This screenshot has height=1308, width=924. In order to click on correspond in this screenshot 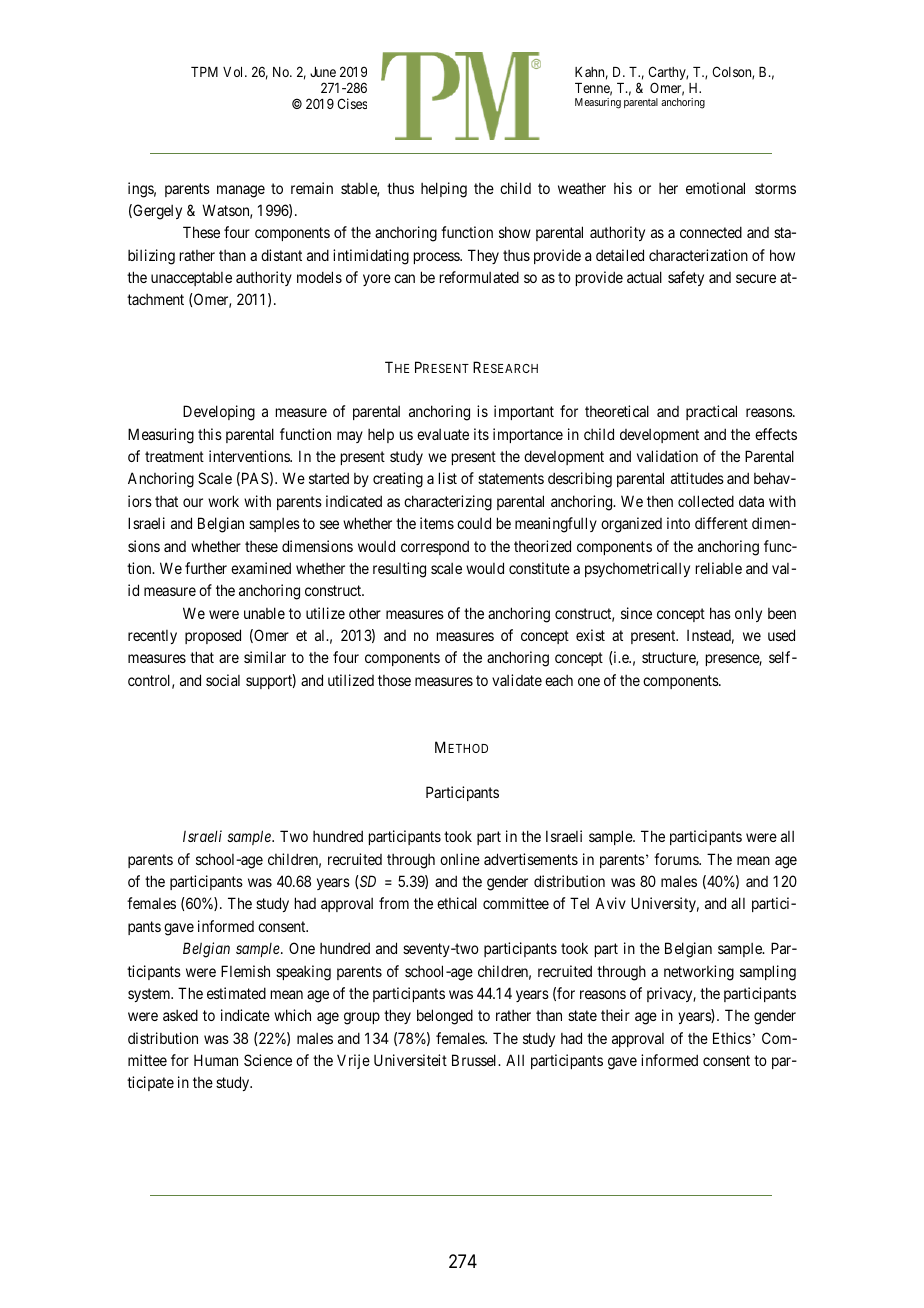, I will do `click(435, 547)`.
